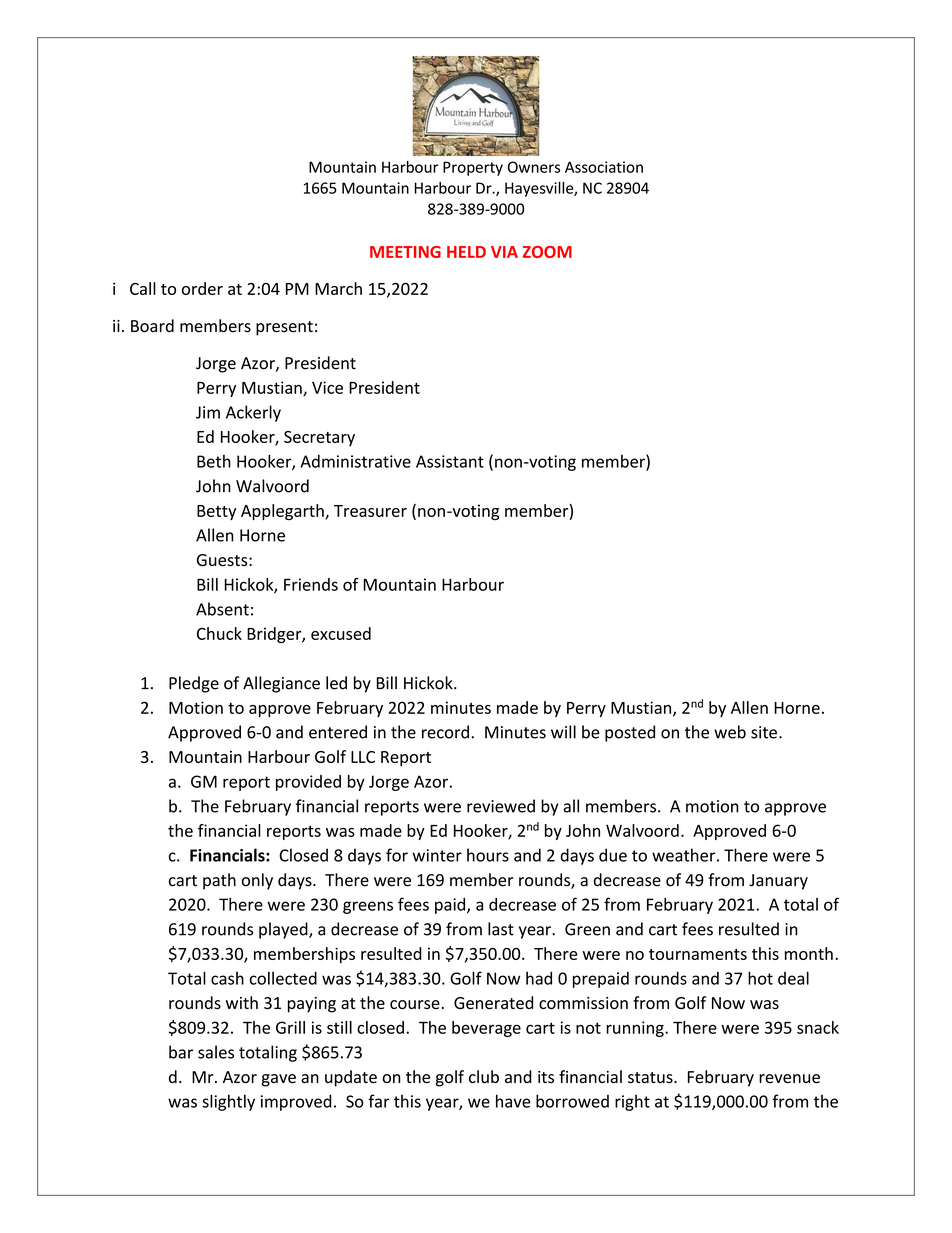  Describe the element at coordinates (473, 168) in the screenshot. I see `Property` at that location.
